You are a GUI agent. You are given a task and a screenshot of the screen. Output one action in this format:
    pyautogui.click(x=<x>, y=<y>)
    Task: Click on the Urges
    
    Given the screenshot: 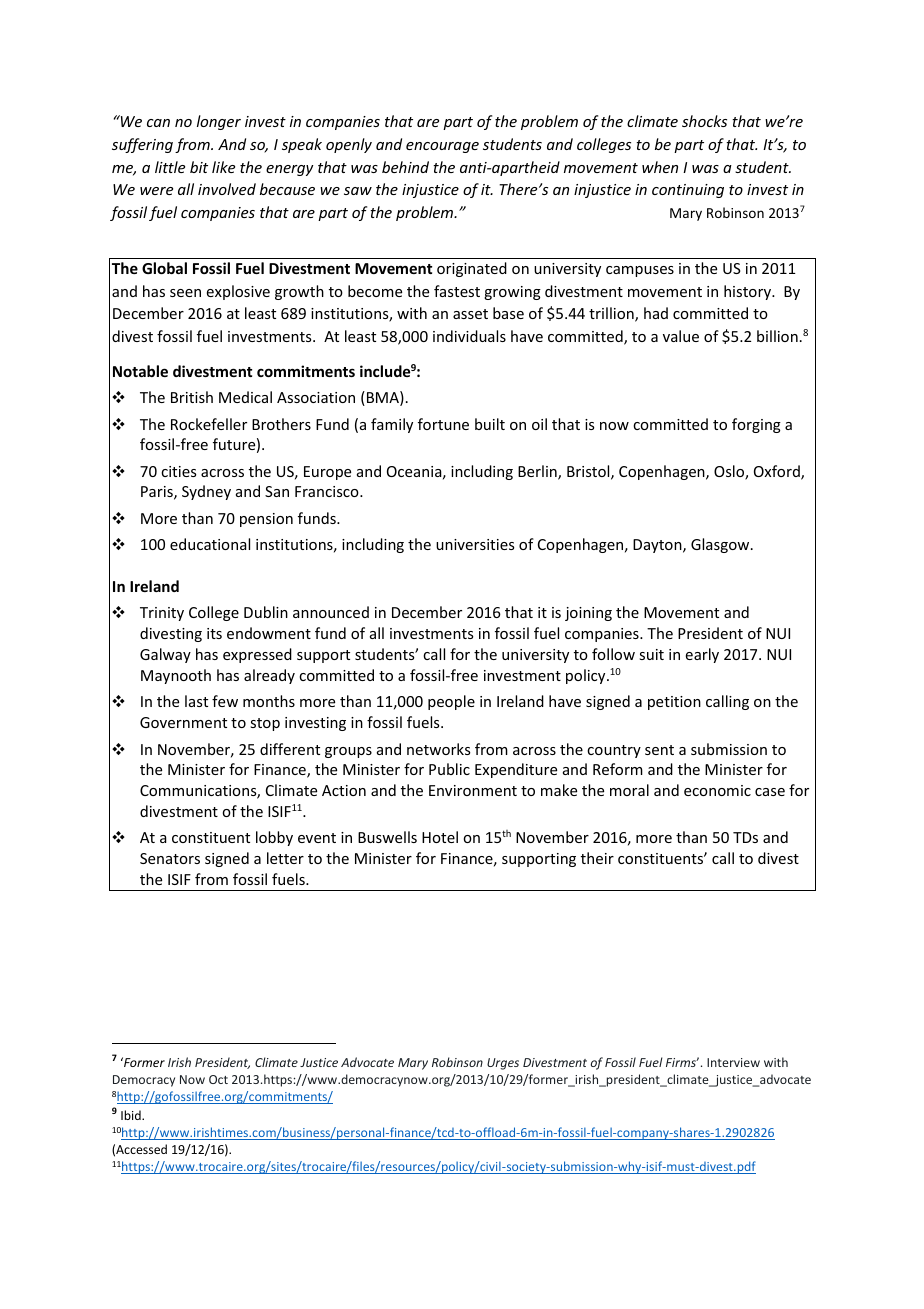 What is the action you would take?
    pyautogui.click(x=503, y=1064)
